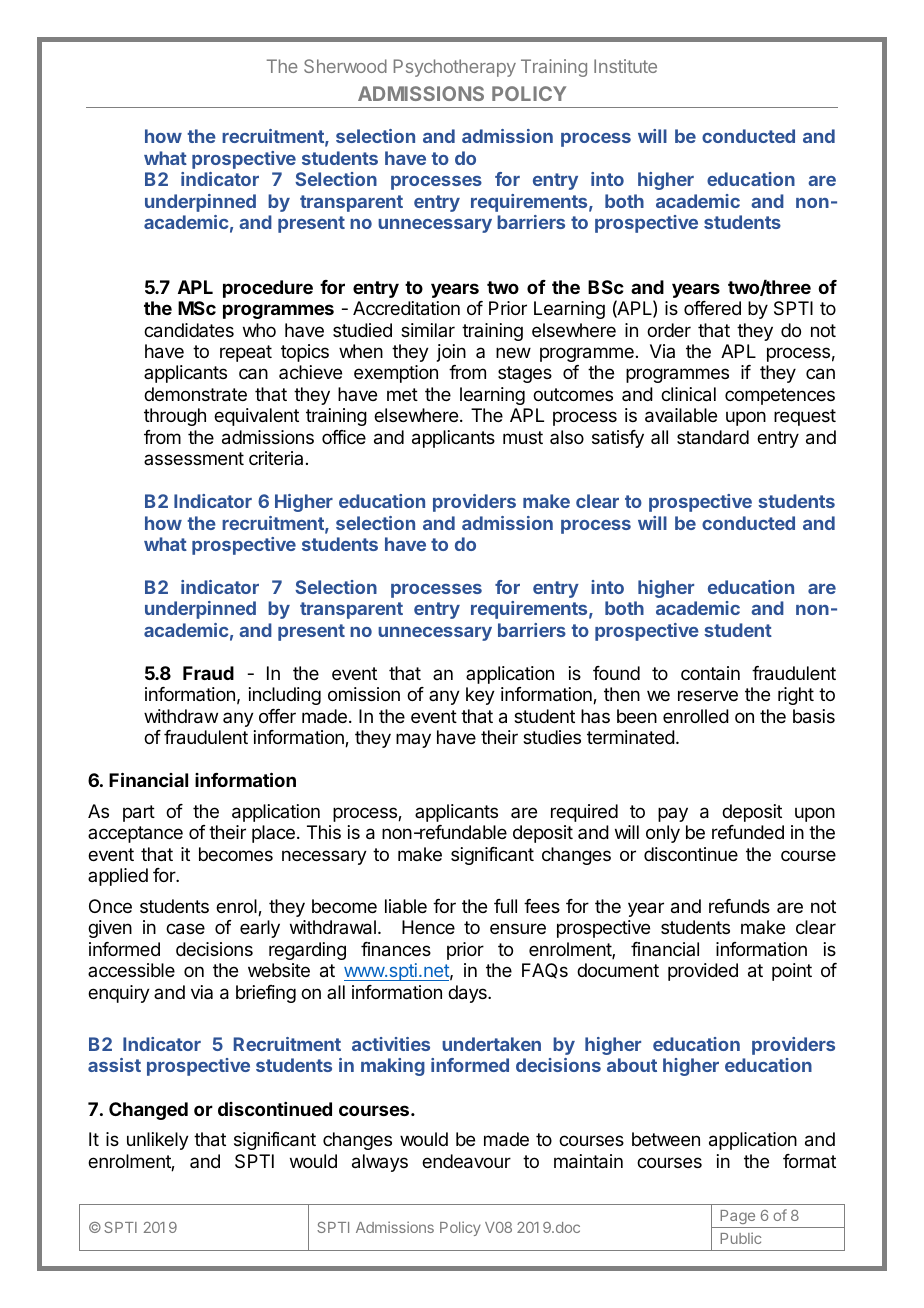  I want to click on key, so click(480, 696).
